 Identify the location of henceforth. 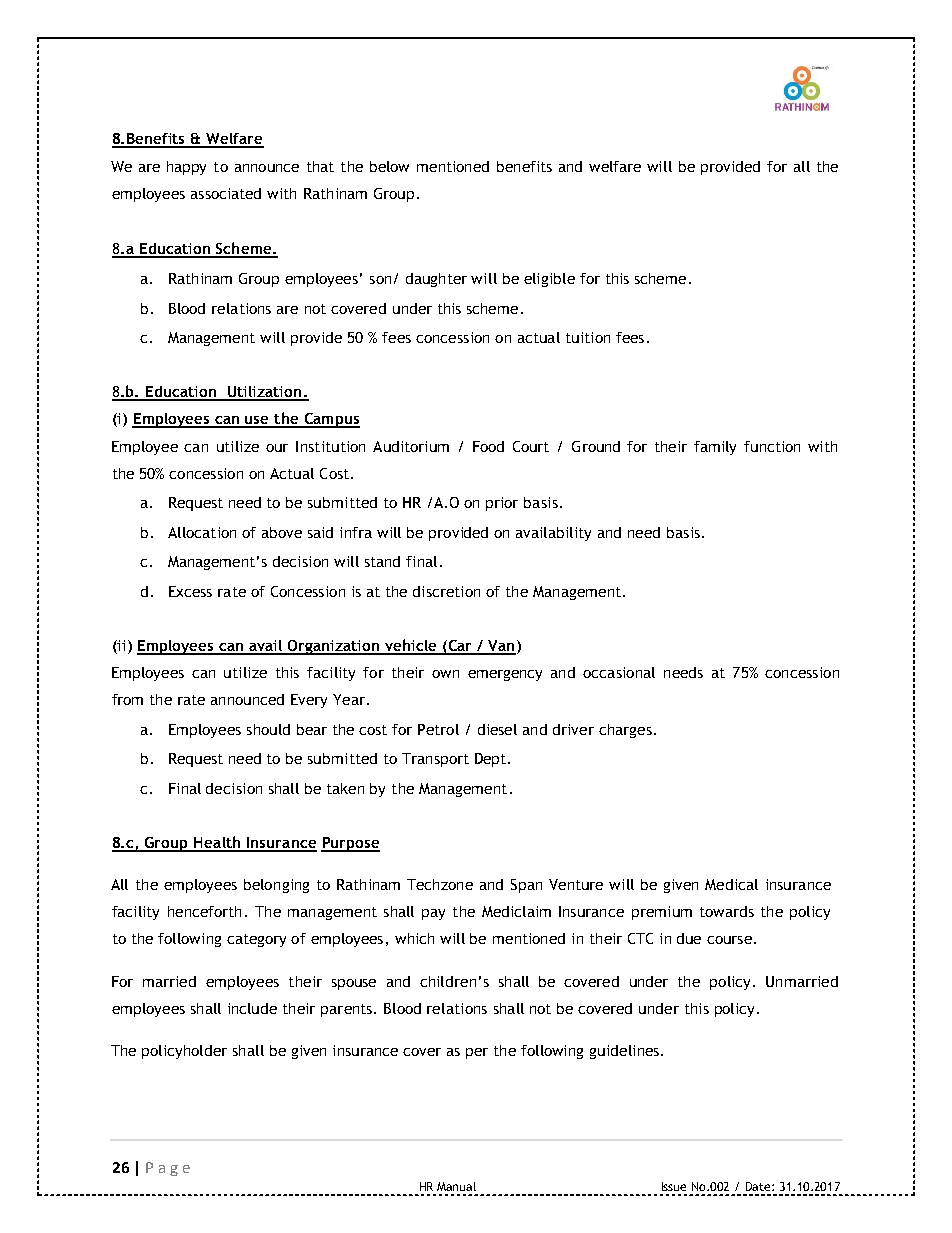
(204, 911).
